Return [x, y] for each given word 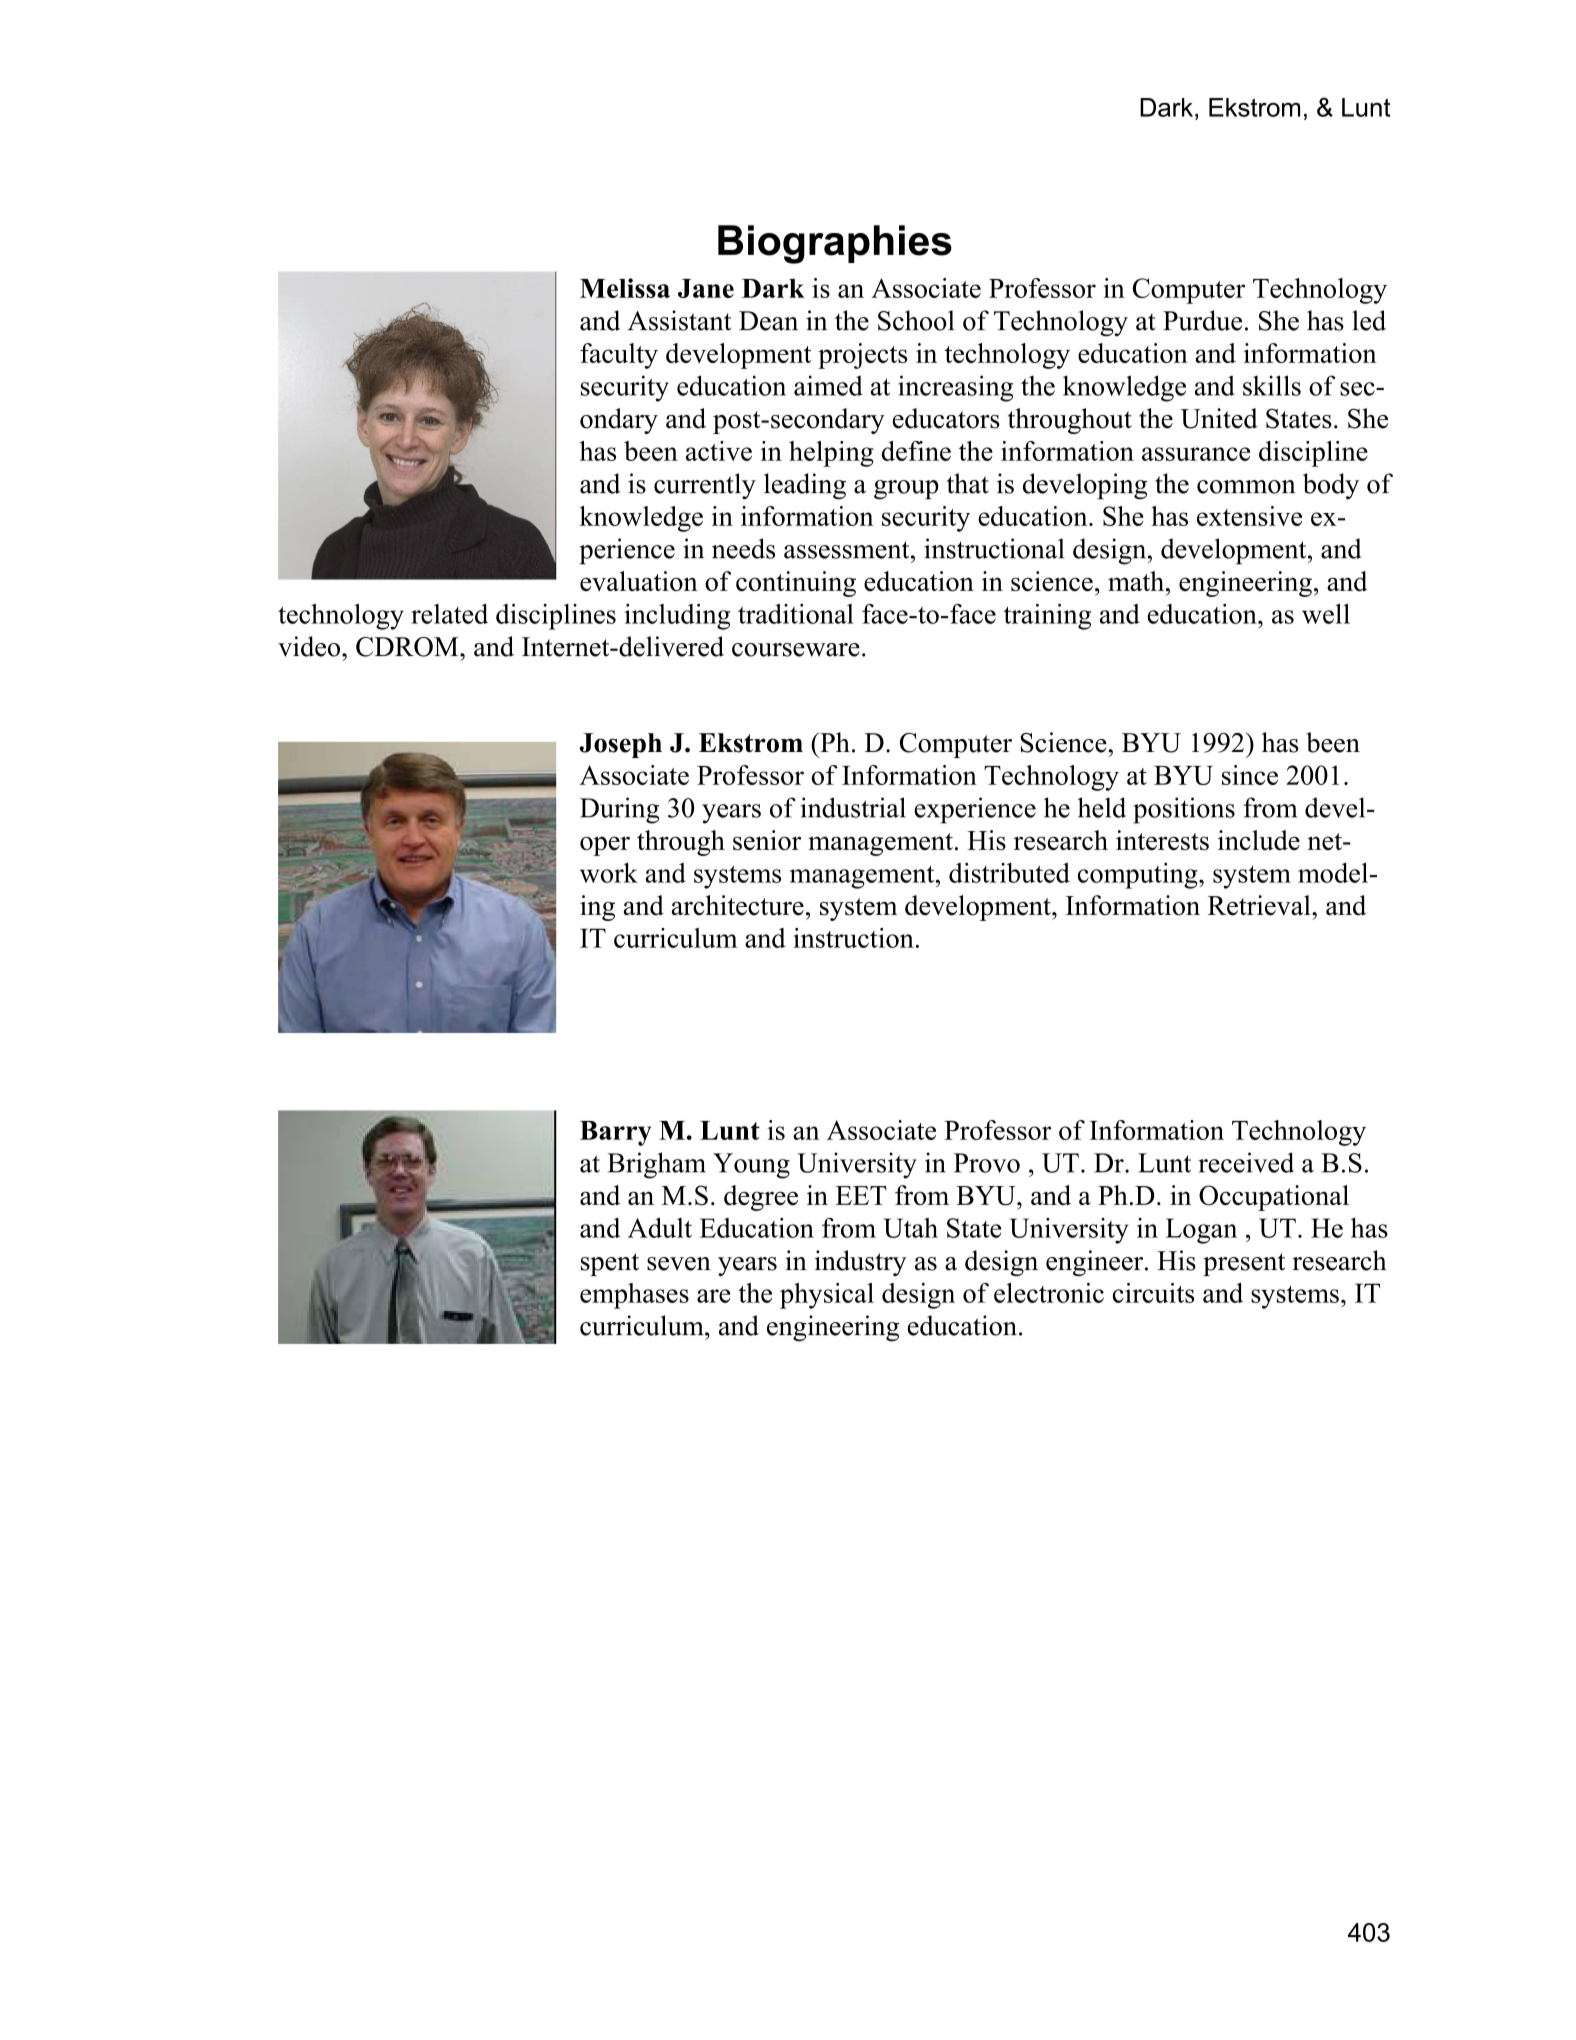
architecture [737, 905]
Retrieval [1260, 905]
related [449, 614]
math [1137, 581]
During [619, 810]
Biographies [835, 244]
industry [861, 1263]
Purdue [1202, 320]
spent [610, 1264]
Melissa [625, 288]
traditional [796, 614]
